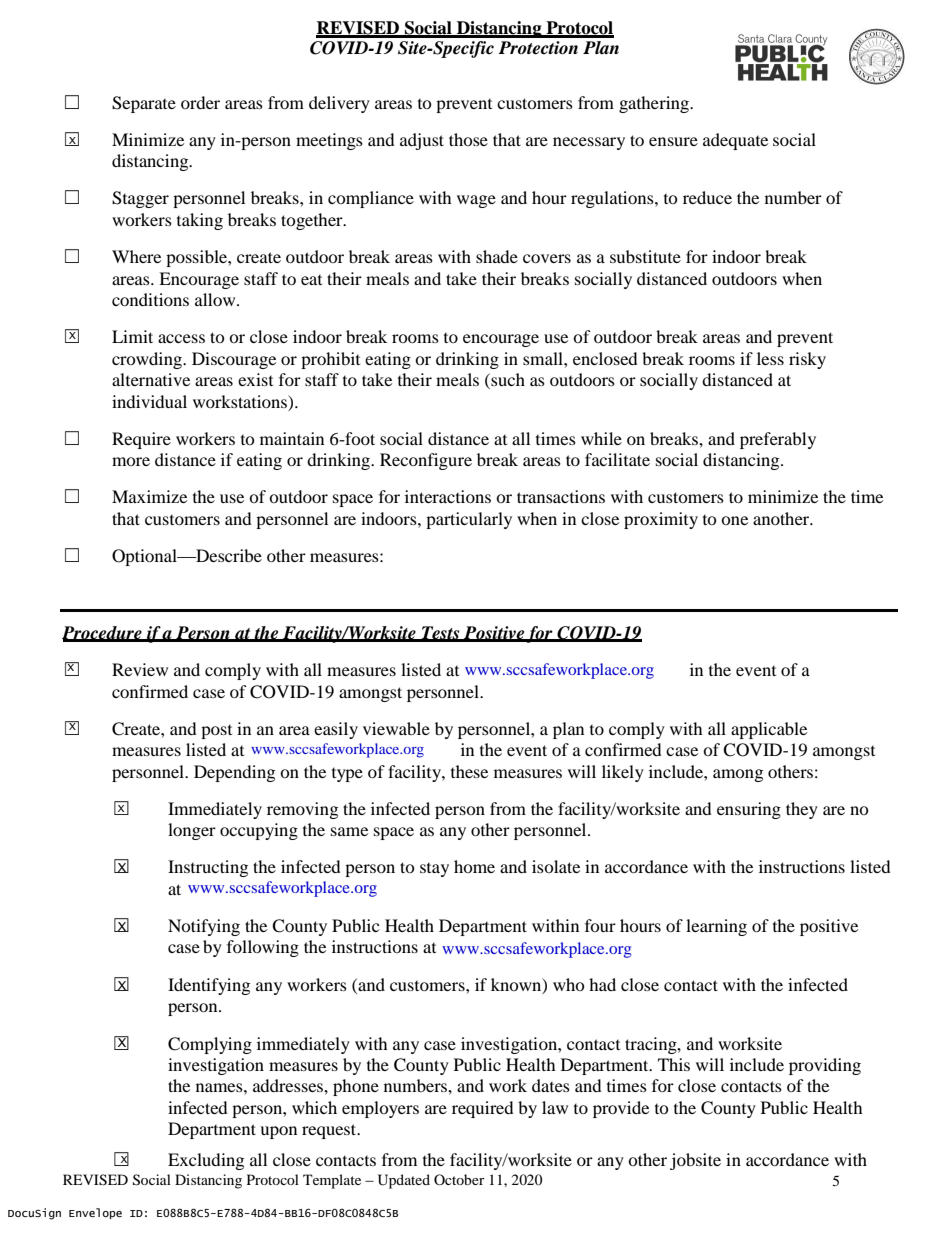 The image size is (952, 1233). Describe the element at coordinates (468, 139) in the screenshot. I see `those` at that location.
